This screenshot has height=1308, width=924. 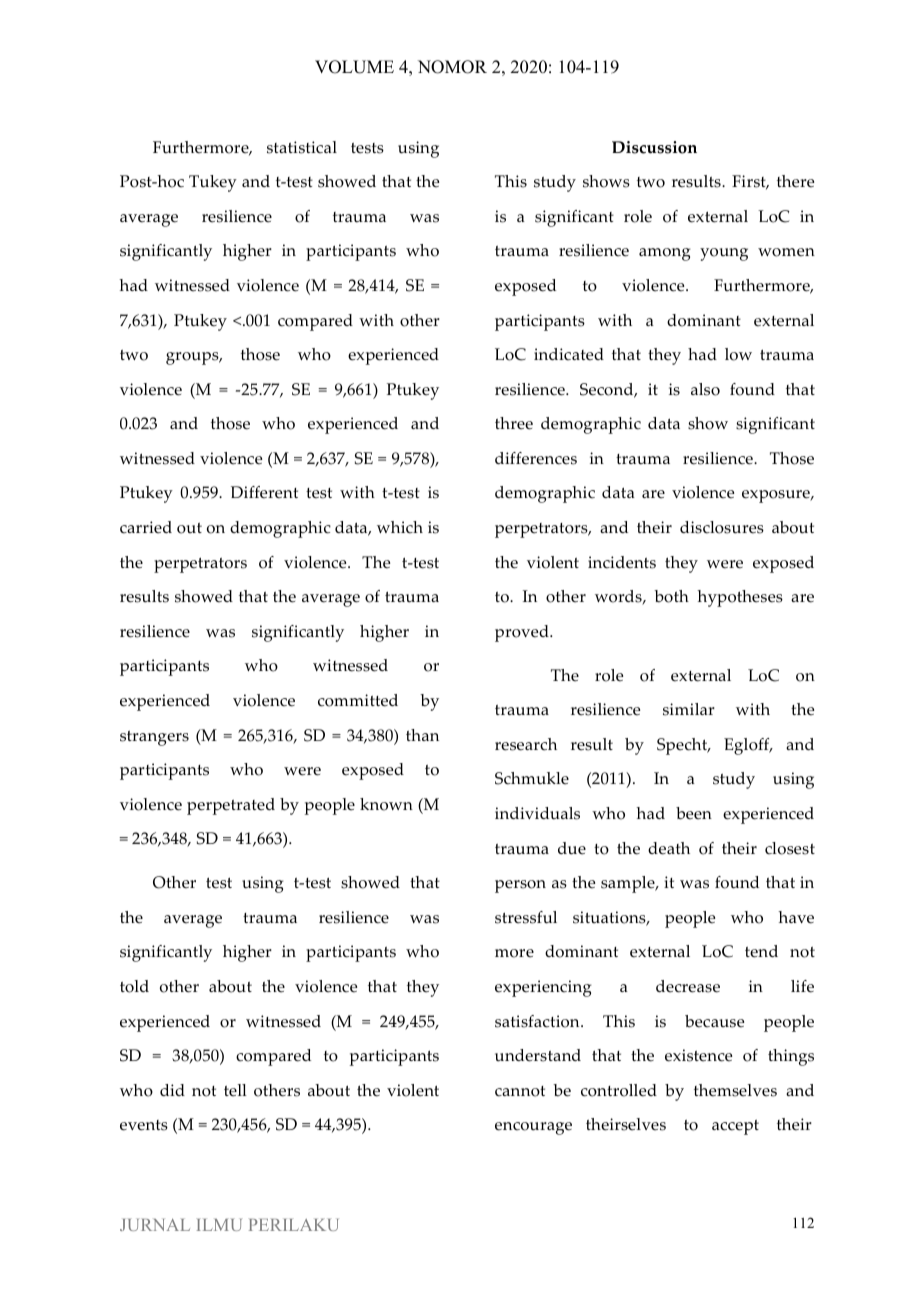 I want to click on strangers, so click(x=154, y=738).
